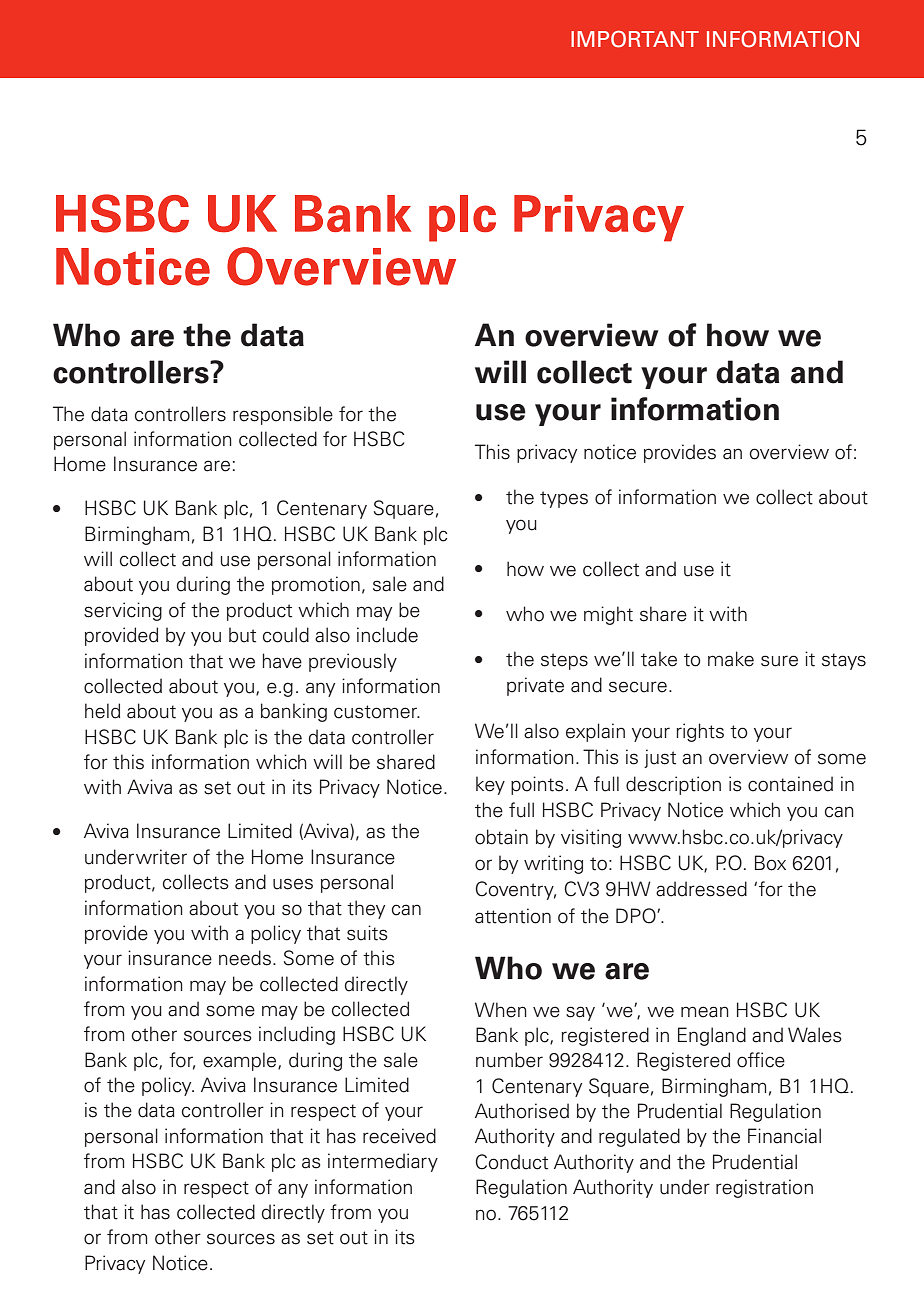 Image resolution: width=924 pixels, height=1315 pixels. Describe the element at coordinates (241, 1061) in the image. I see `example` at that location.
